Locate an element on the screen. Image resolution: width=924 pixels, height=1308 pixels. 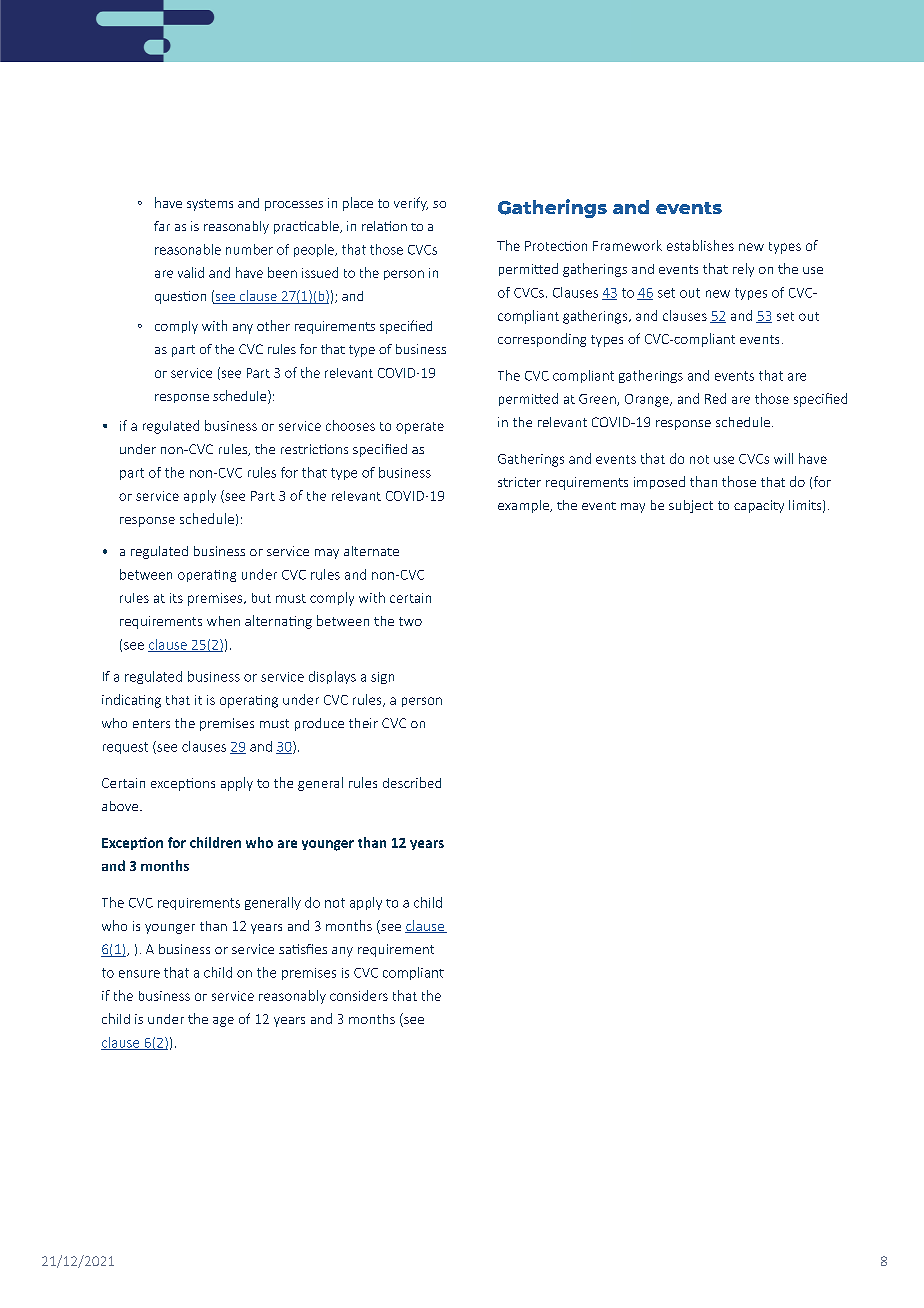
their is located at coordinates (363, 723).
